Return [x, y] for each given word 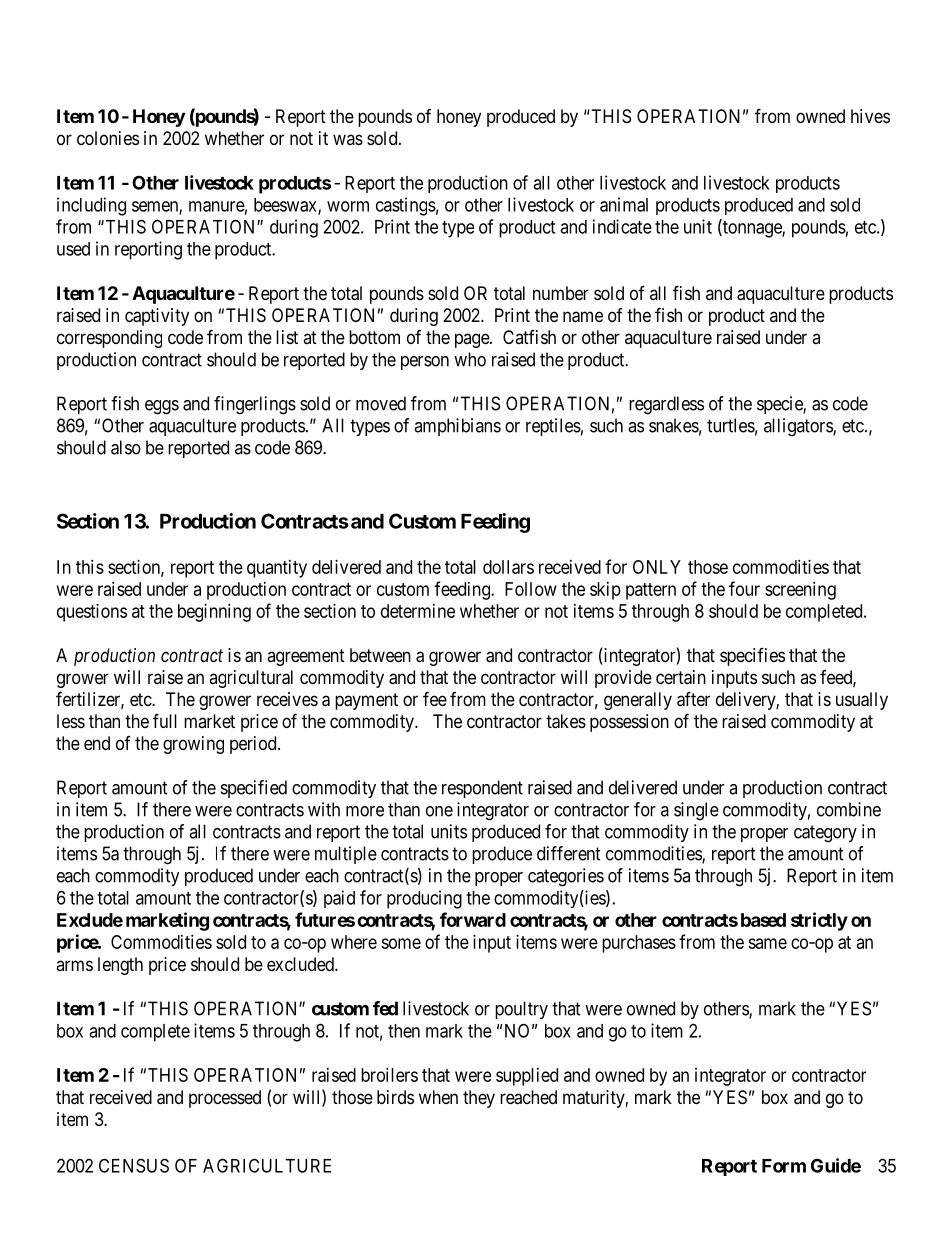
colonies [108, 138]
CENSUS [134, 1165]
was [348, 139]
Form [784, 1166]
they [479, 1099]
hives [870, 116]
